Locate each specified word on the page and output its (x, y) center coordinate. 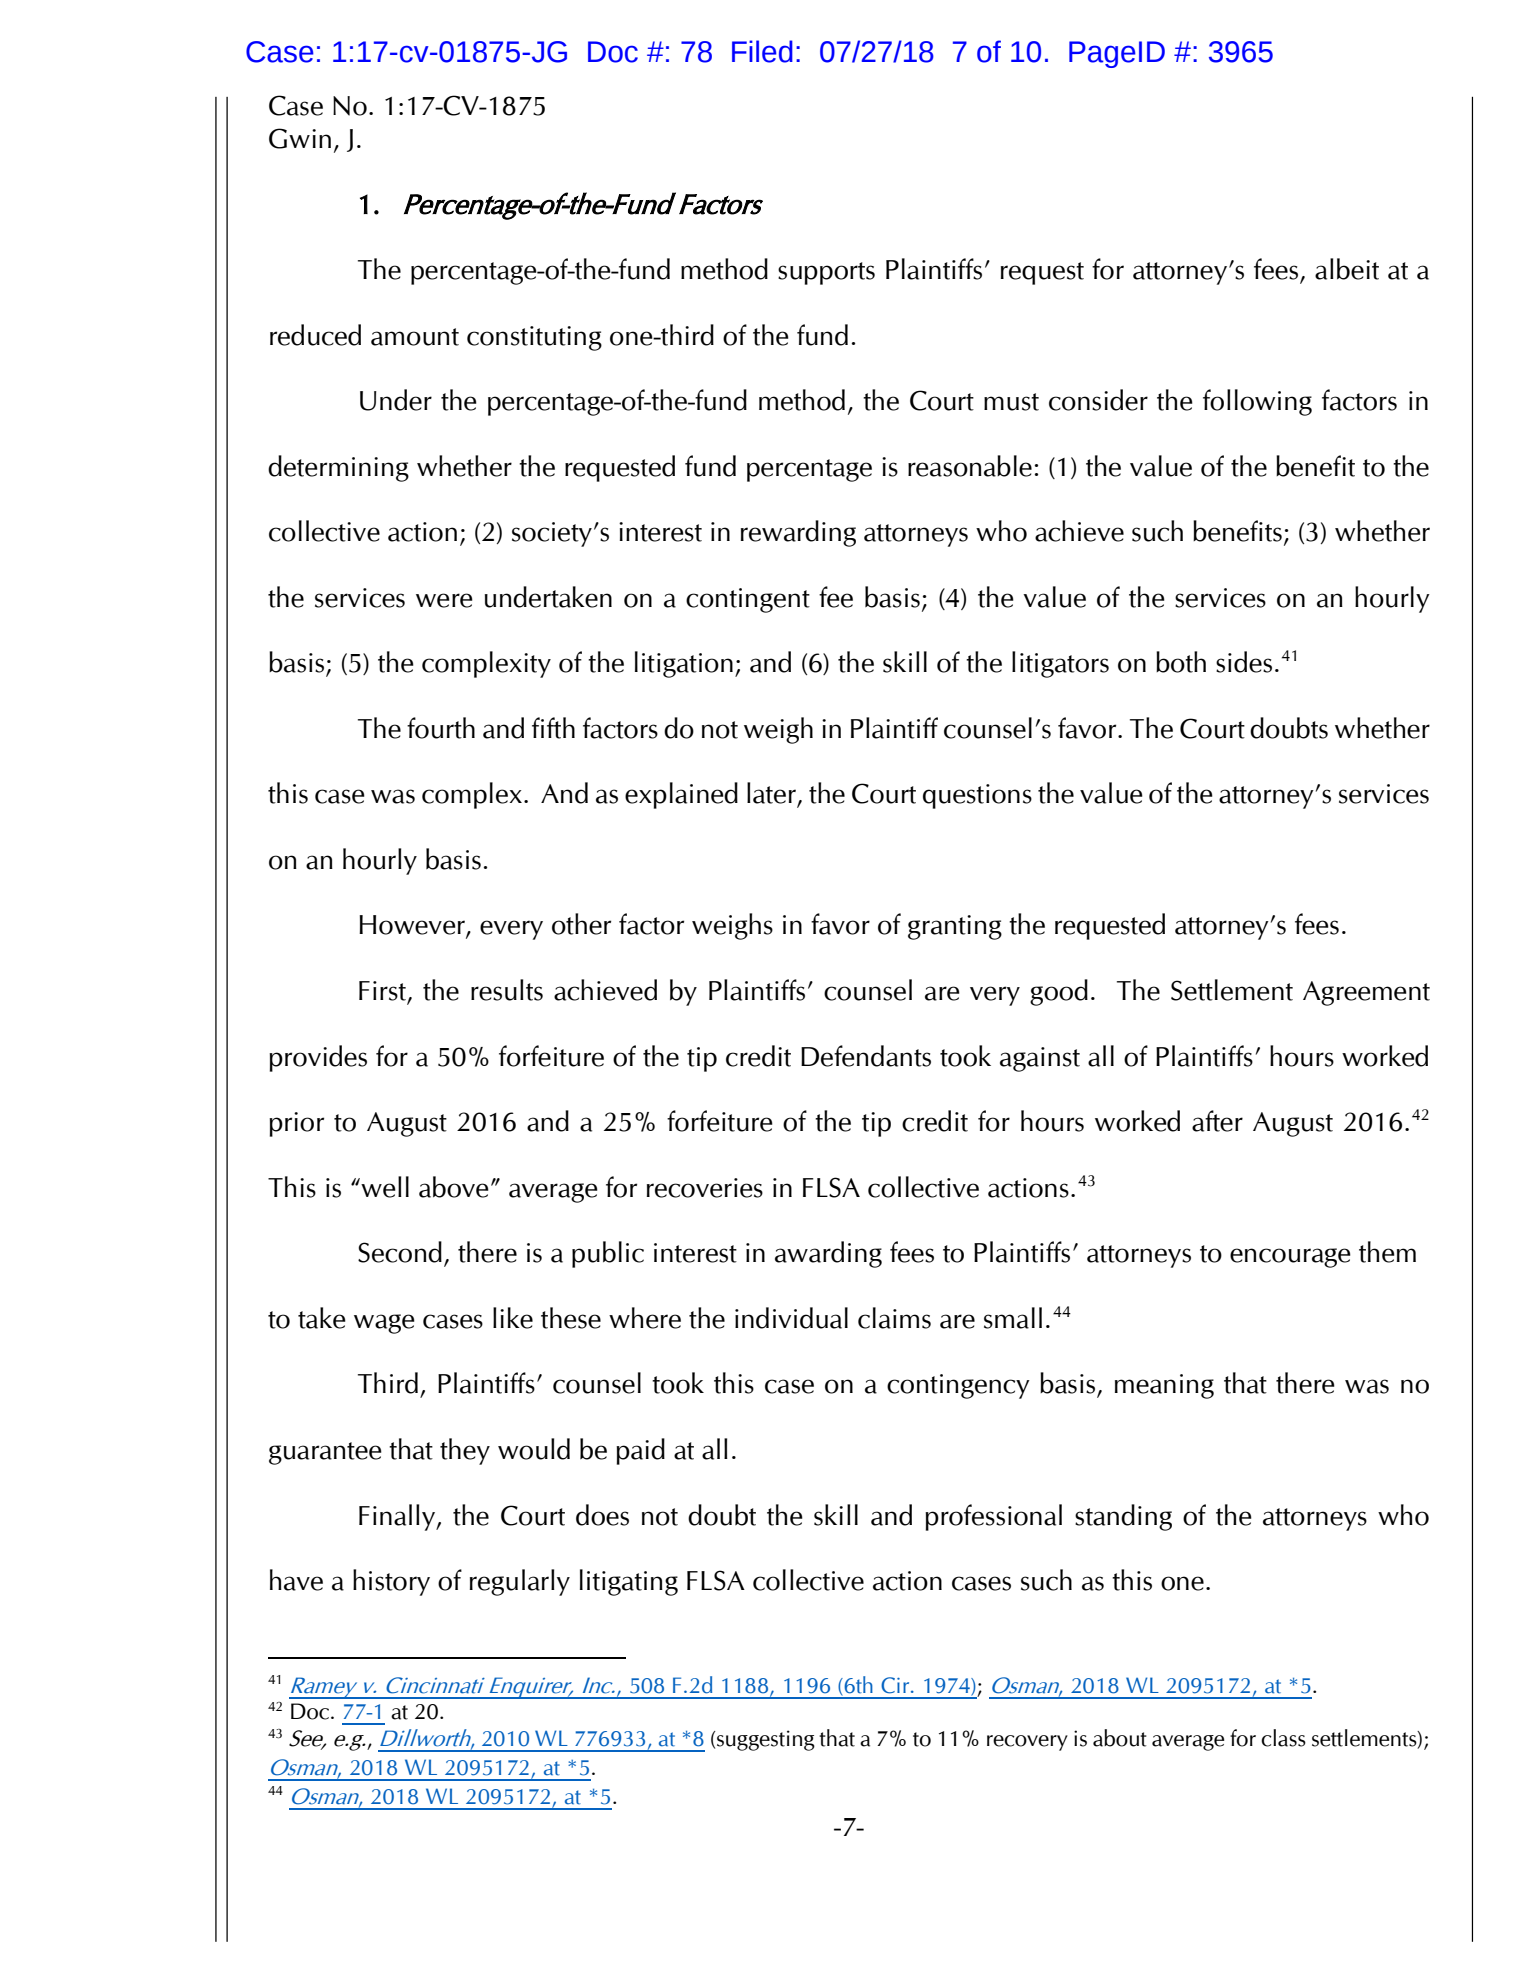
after (1217, 1121)
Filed (762, 51)
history (391, 1582)
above (454, 1187)
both (1181, 662)
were (444, 600)
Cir (896, 1685)
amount (415, 337)
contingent (748, 600)
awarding (828, 1254)
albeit (1347, 269)
